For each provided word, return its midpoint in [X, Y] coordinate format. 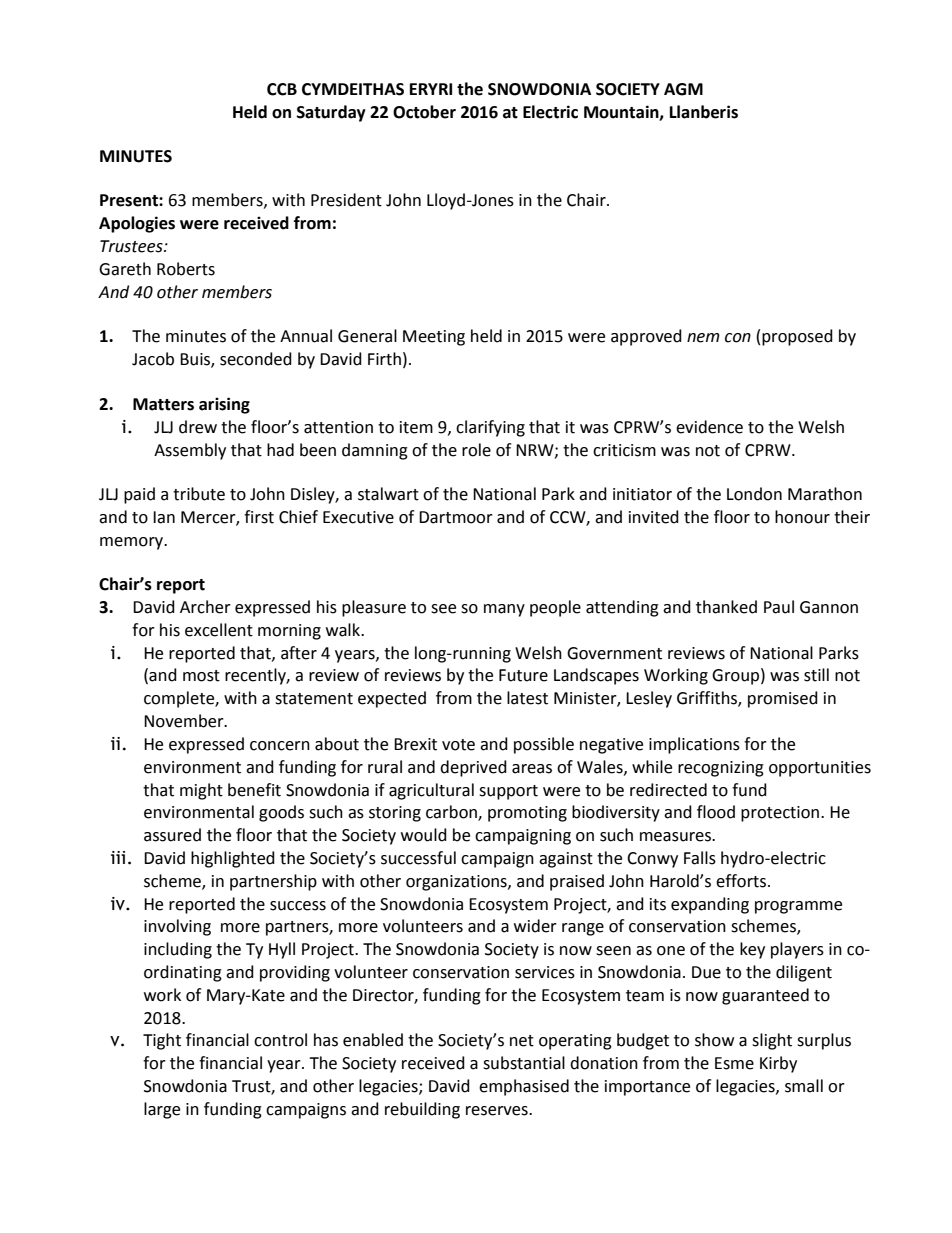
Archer [205, 607]
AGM [683, 89]
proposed [797, 337]
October [424, 112]
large [162, 1110]
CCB [282, 89]
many [504, 610]
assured [172, 835]
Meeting [434, 338]
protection [781, 814]
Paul [779, 607]
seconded [256, 359]
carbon [452, 813]
